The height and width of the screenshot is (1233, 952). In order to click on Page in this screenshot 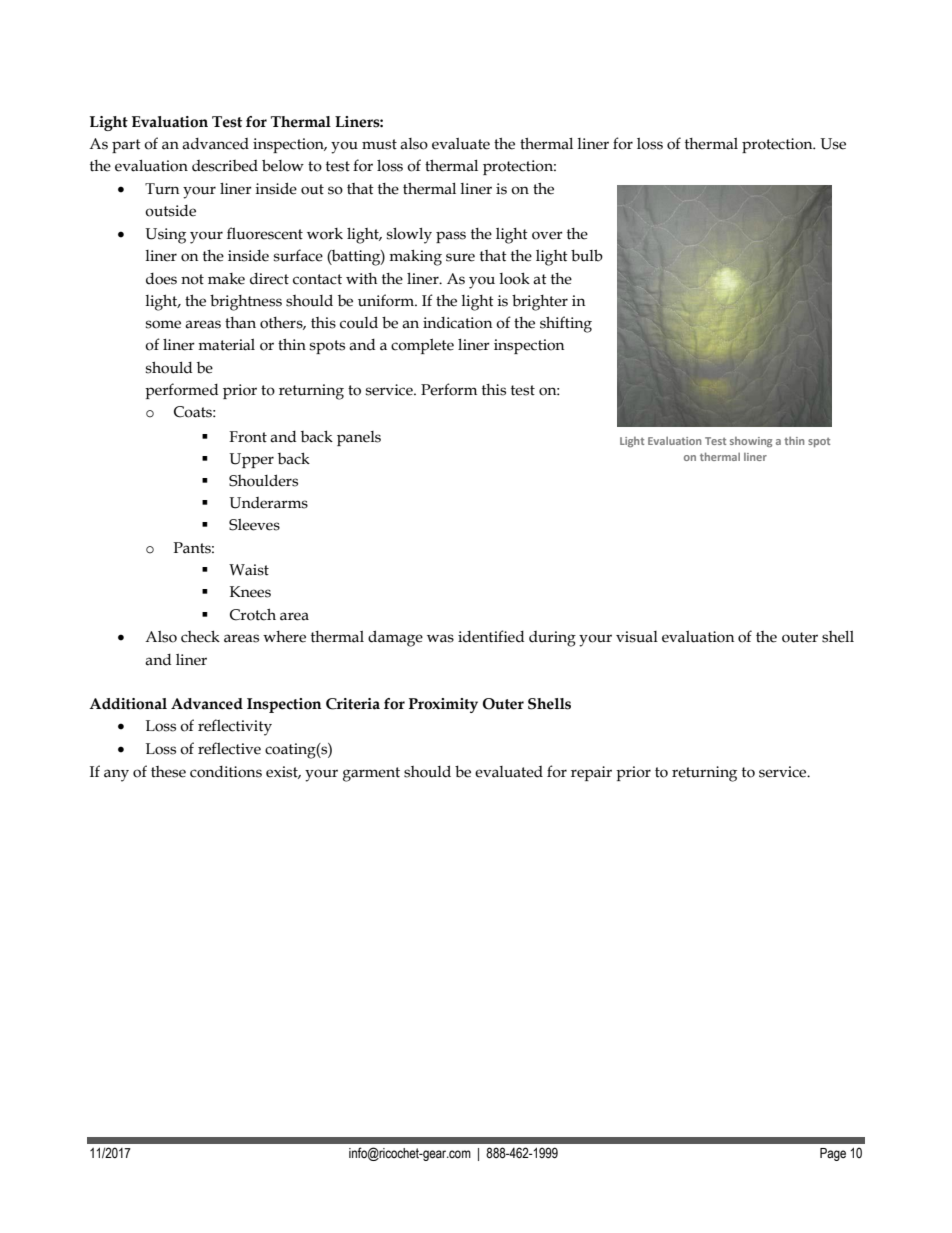, I will do `click(833, 1154)`.
